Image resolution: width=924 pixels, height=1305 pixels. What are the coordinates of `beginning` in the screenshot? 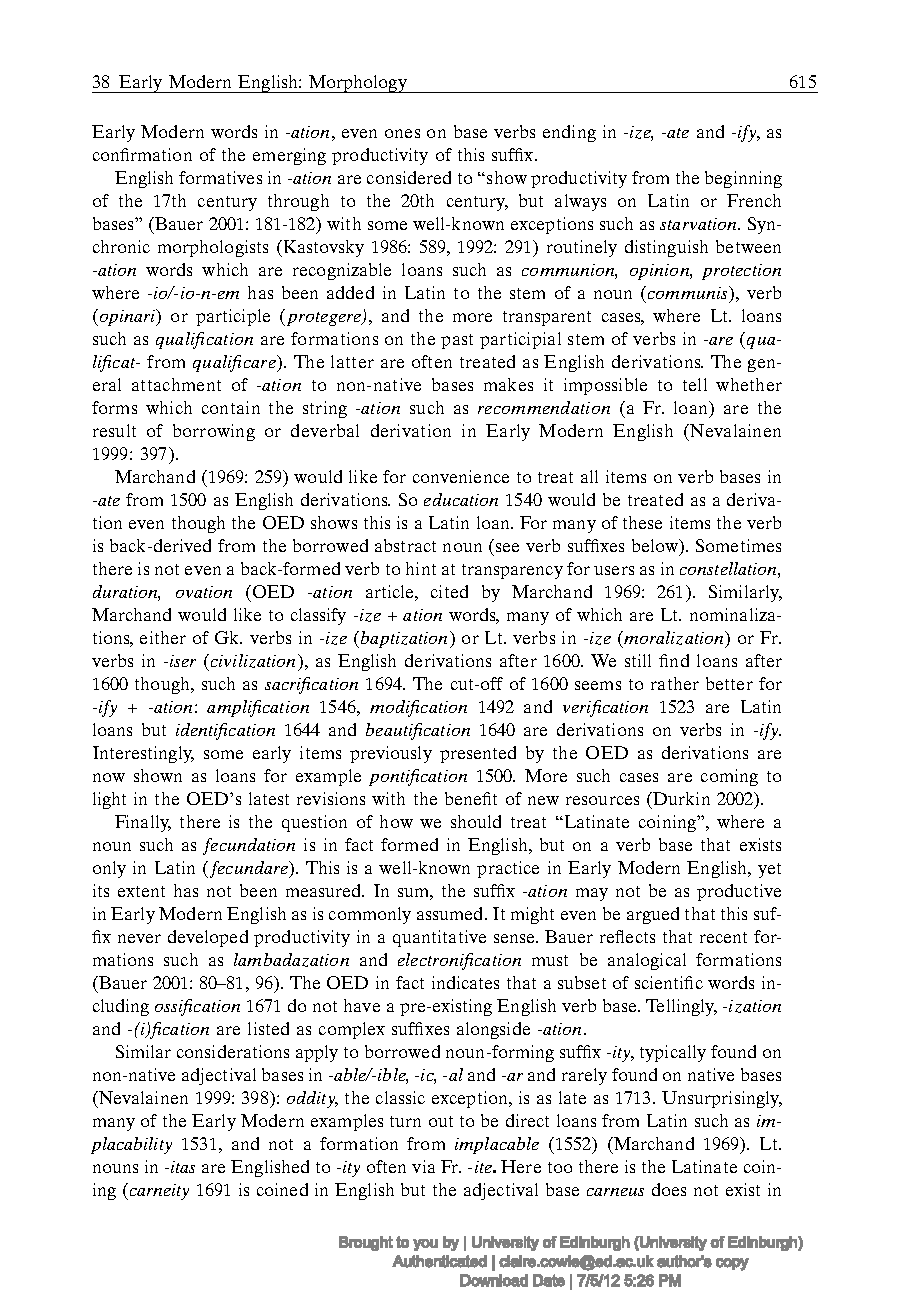 It's located at (743, 179).
